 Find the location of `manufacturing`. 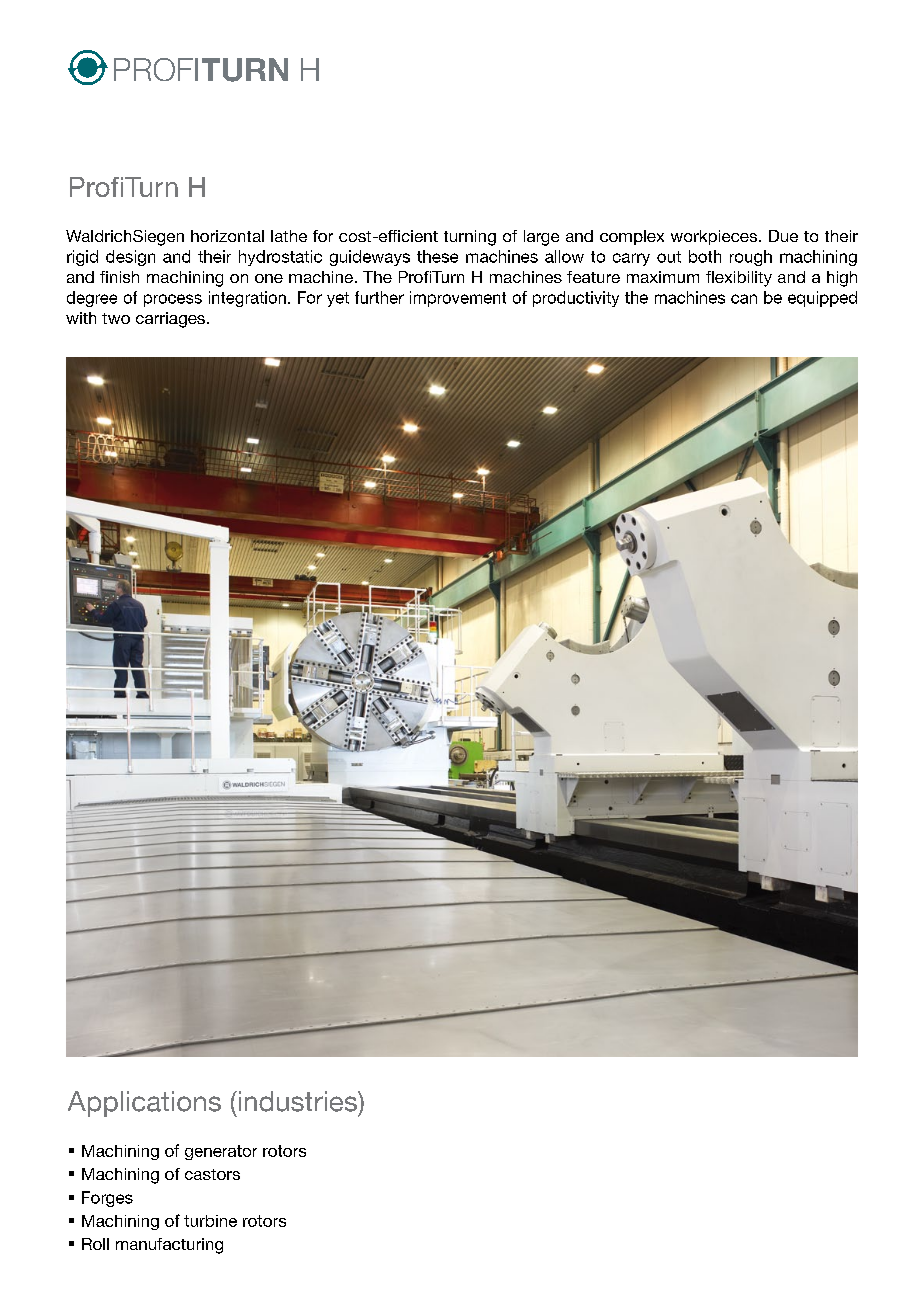

manufacturing is located at coordinates (169, 1246).
